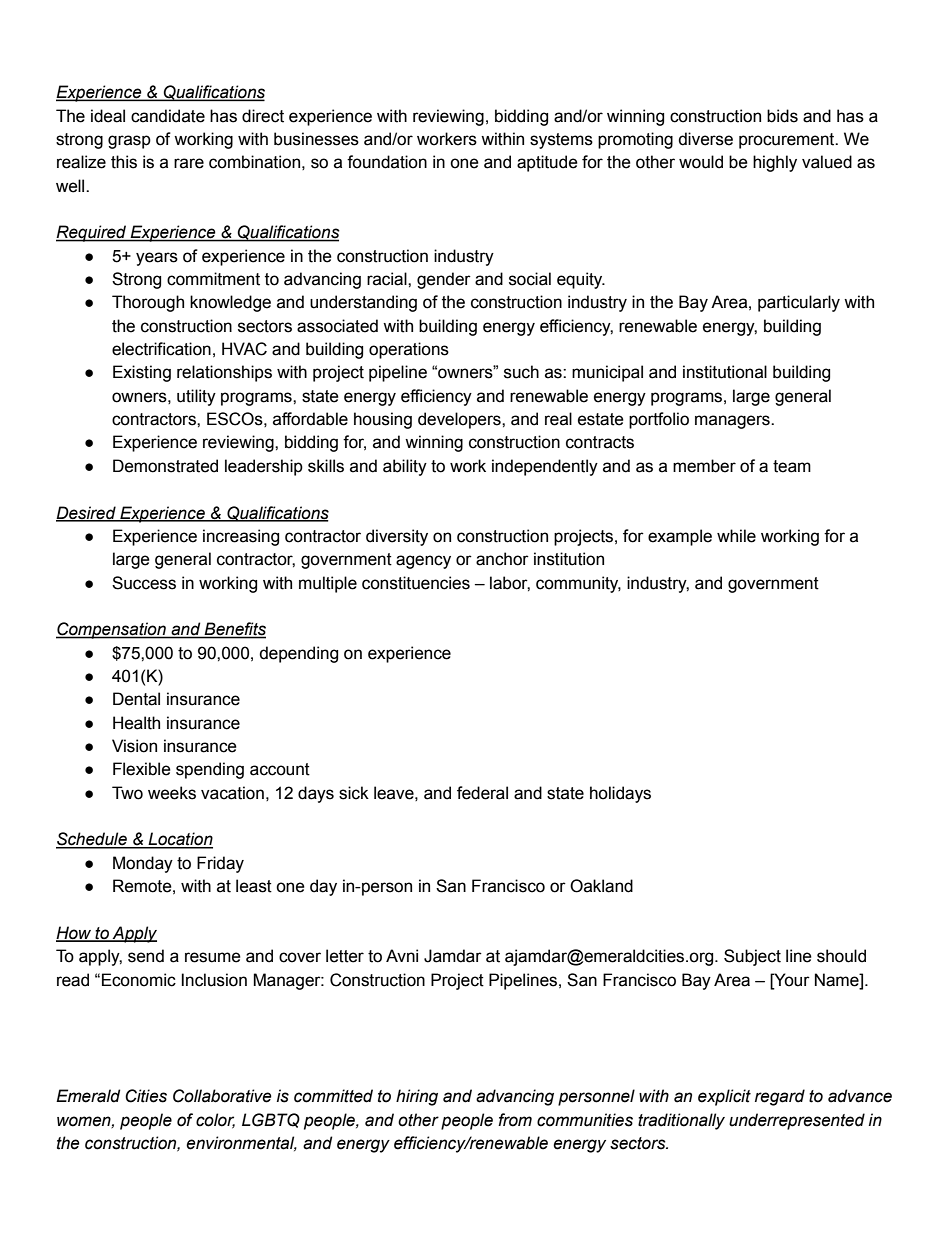  Describe the element at coordinates (387, 162) in the page. I see `foundation` at that location.
